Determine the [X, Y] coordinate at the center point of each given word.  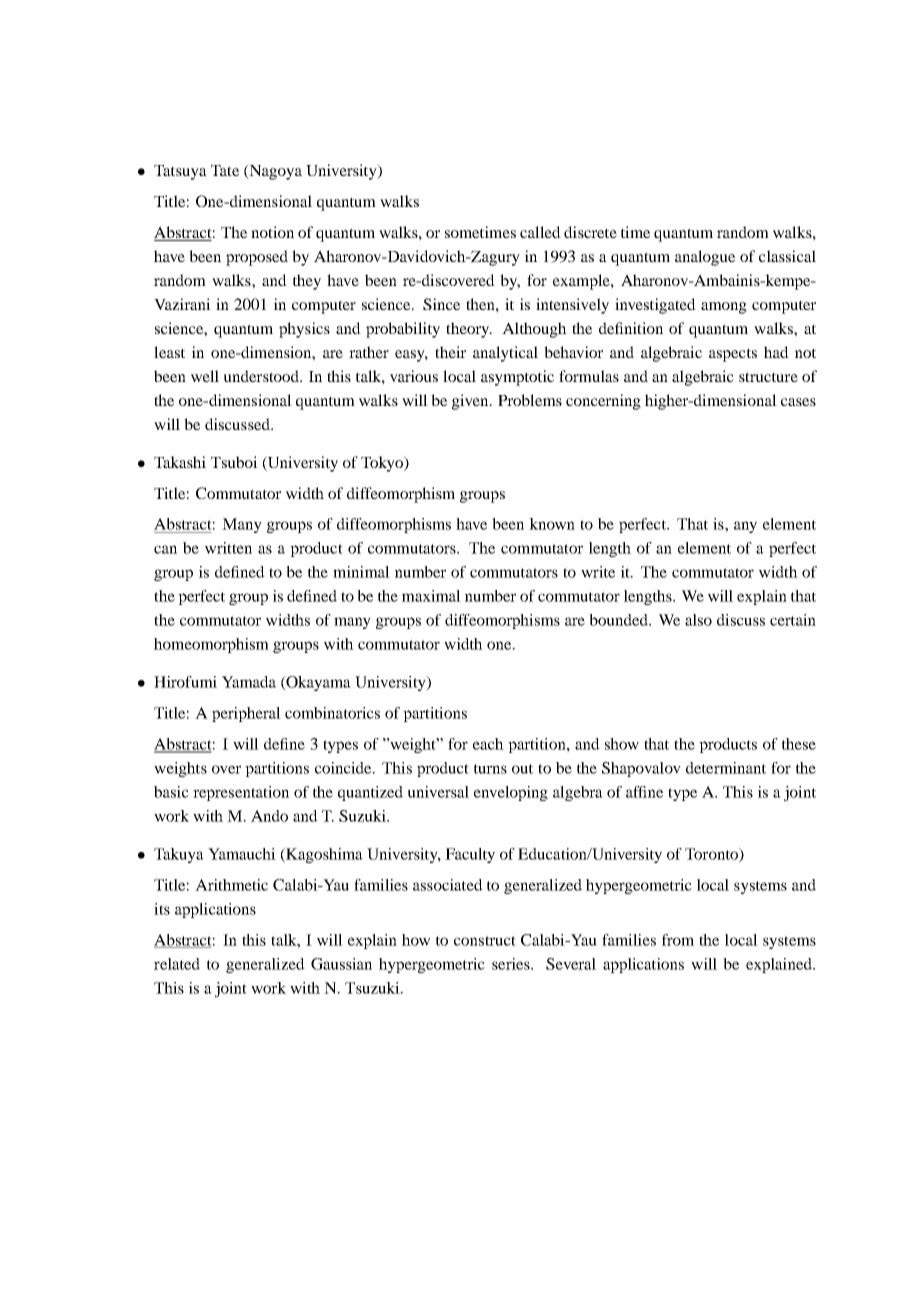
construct [485, 941]
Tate [225, 170]
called [540, 232]
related [177, 964]
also [698, 620]
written [228, 548]
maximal [431, 596]
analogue [705, 258]
